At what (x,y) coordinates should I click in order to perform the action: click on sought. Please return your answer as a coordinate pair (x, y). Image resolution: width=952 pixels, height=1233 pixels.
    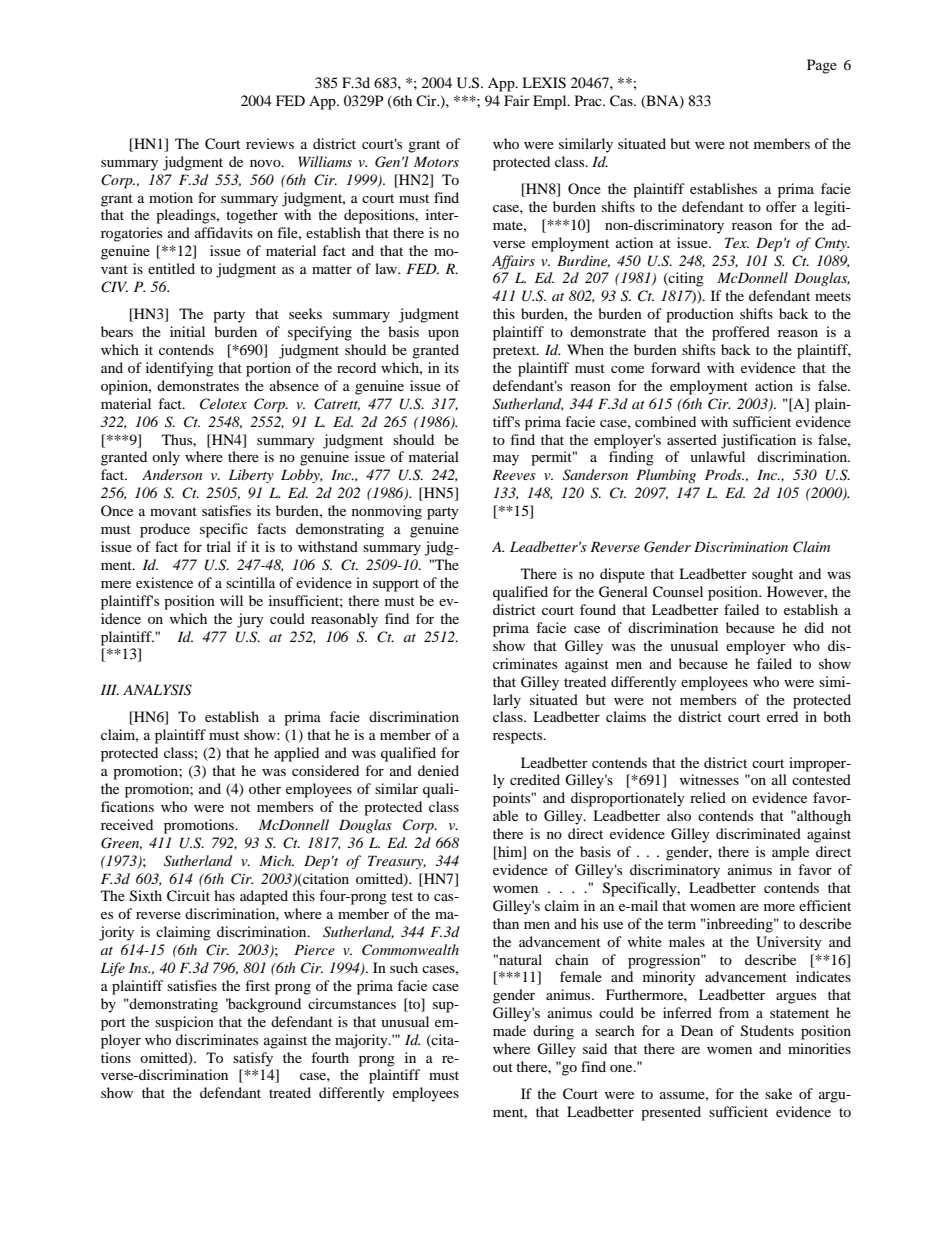
    Looking at the image, I should click on (772, 575).
